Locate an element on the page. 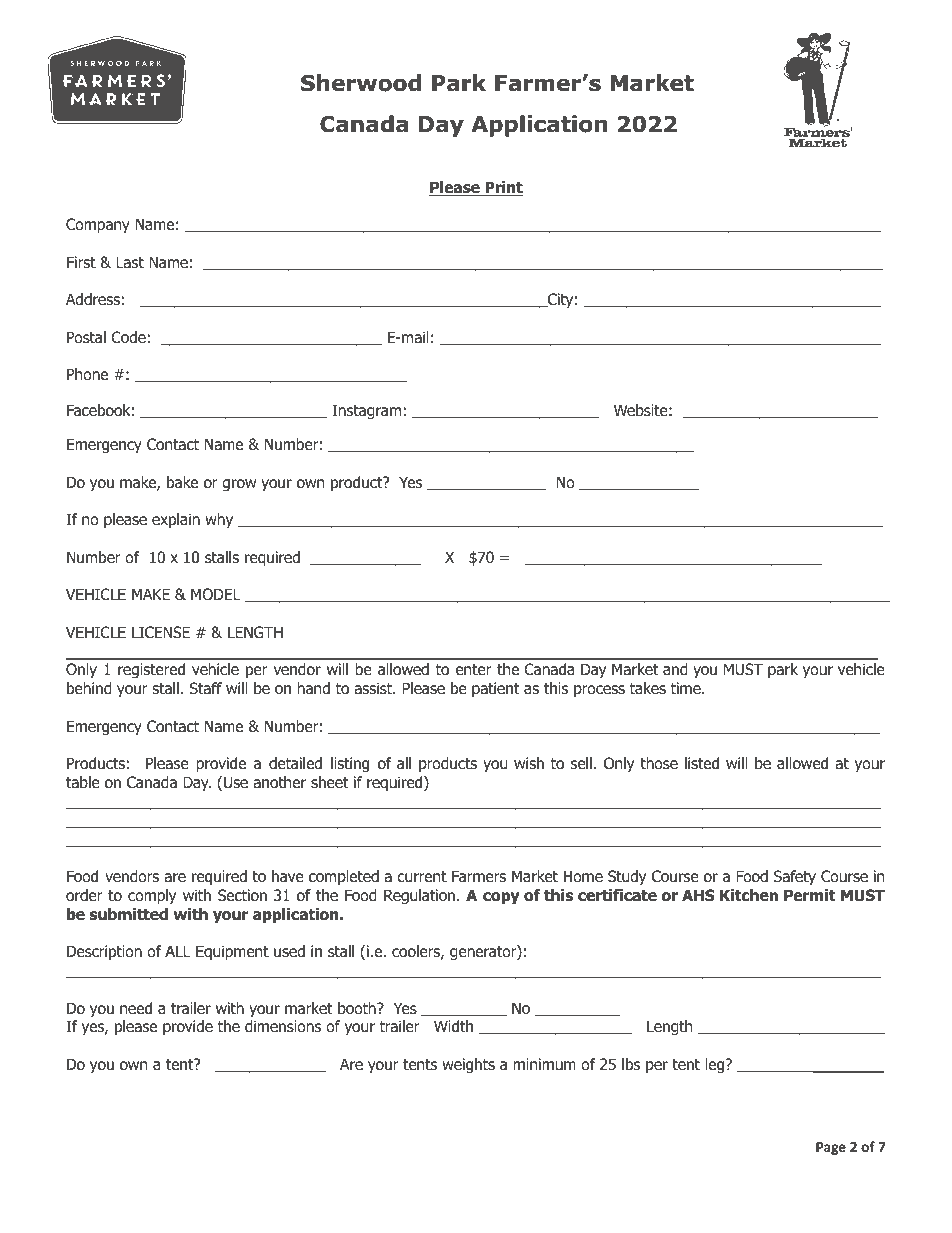 This image has width=952, height=1233. bake is located at coordinates (182, 482).
